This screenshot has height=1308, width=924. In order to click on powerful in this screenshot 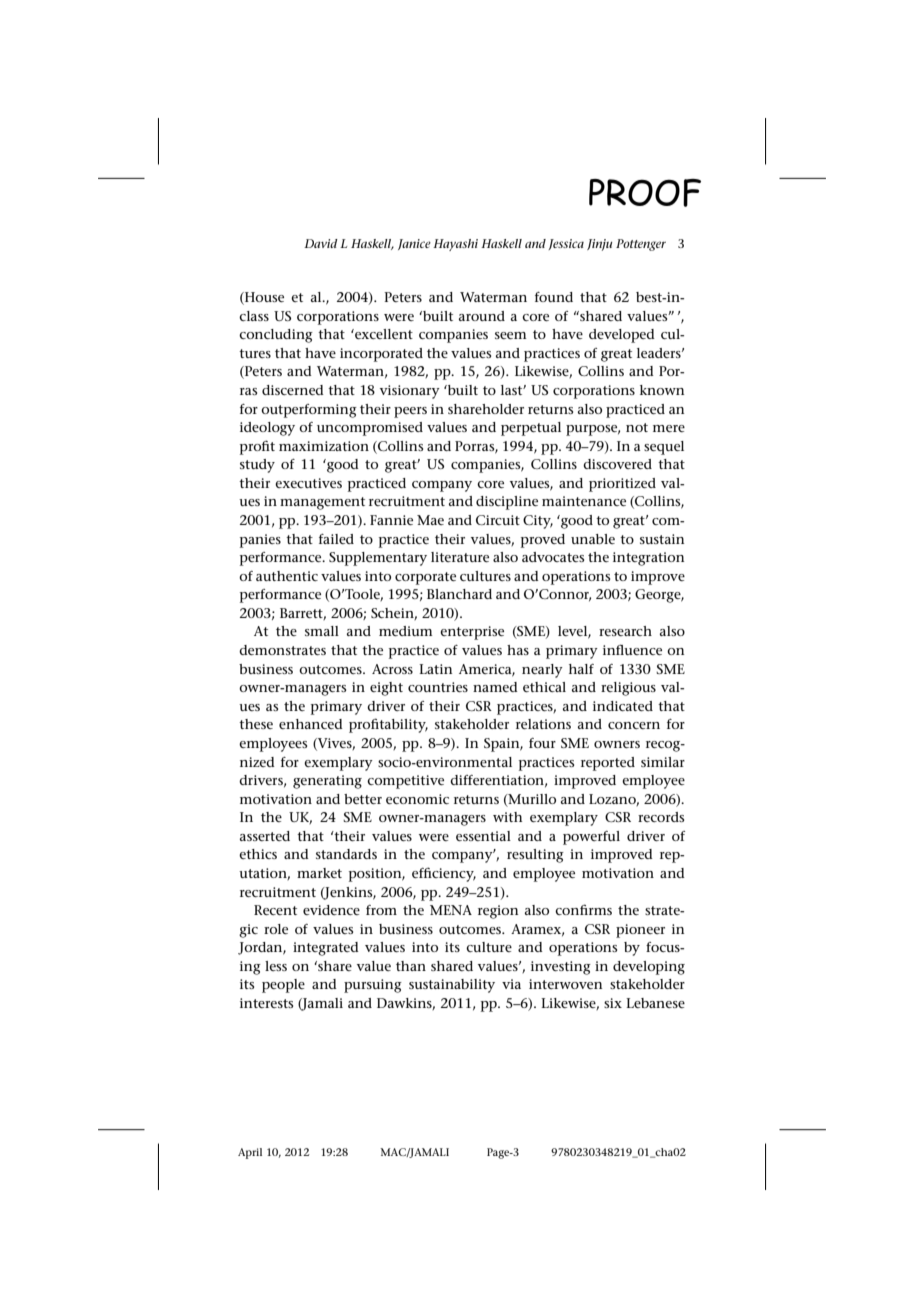, I will do `click(591, 838)`.
